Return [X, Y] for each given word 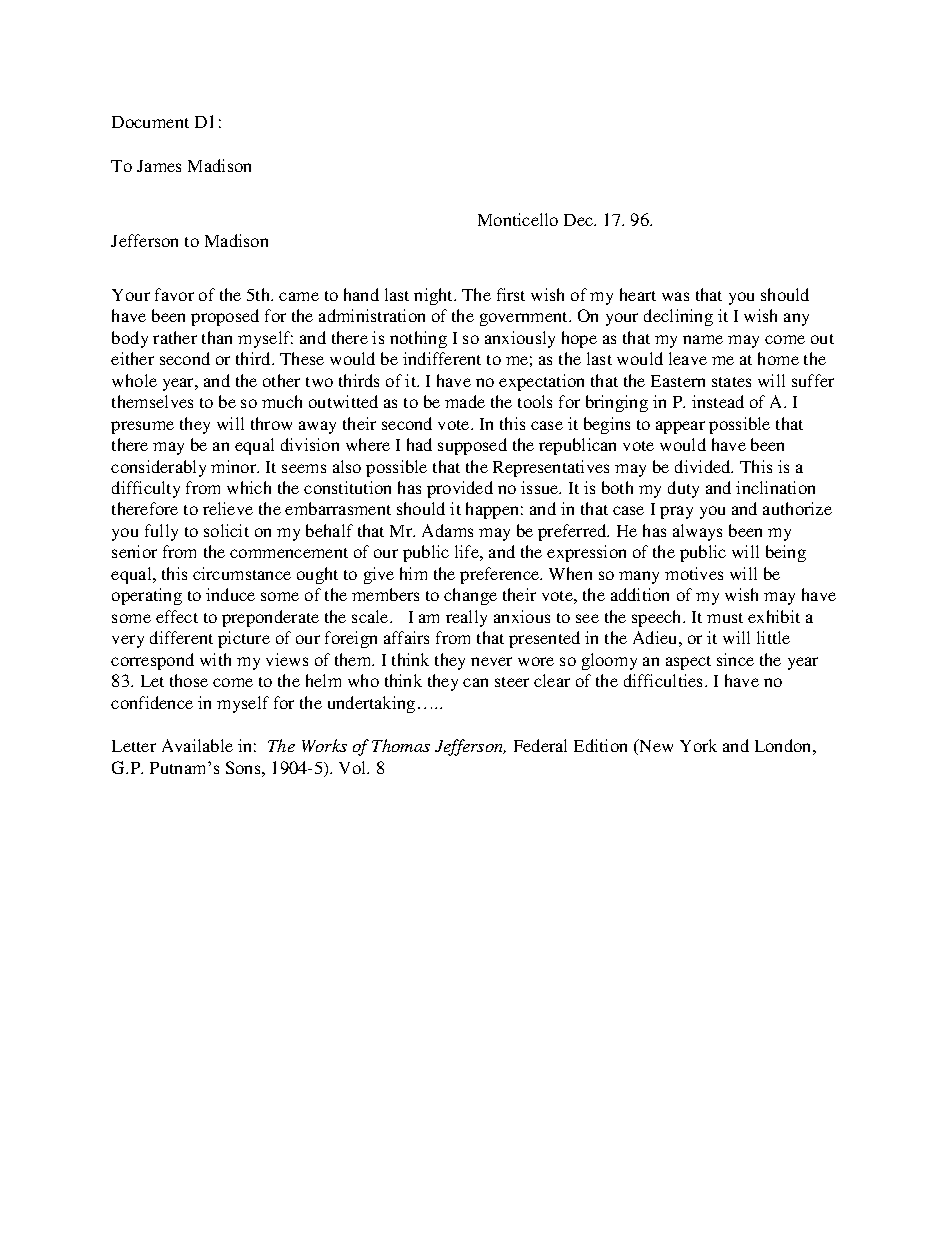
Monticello [518, 219]
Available [197, 745]
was [675, 296]
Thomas [401, 745]
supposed [472, 446]
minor [235, 466]
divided [704, 466]
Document [150, 122]
